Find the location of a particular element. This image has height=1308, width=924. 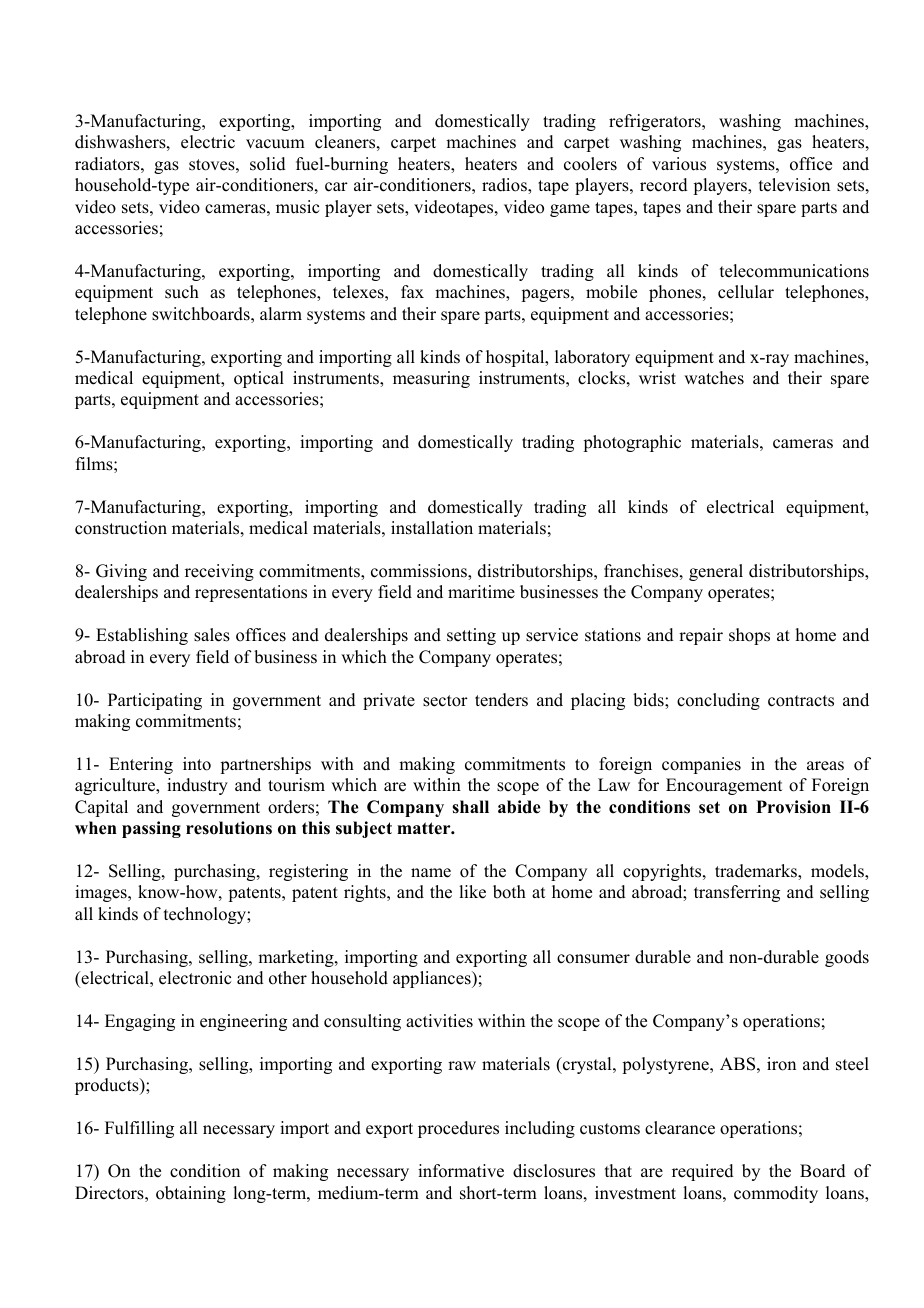

solid is located at coordinates (268, 164).
